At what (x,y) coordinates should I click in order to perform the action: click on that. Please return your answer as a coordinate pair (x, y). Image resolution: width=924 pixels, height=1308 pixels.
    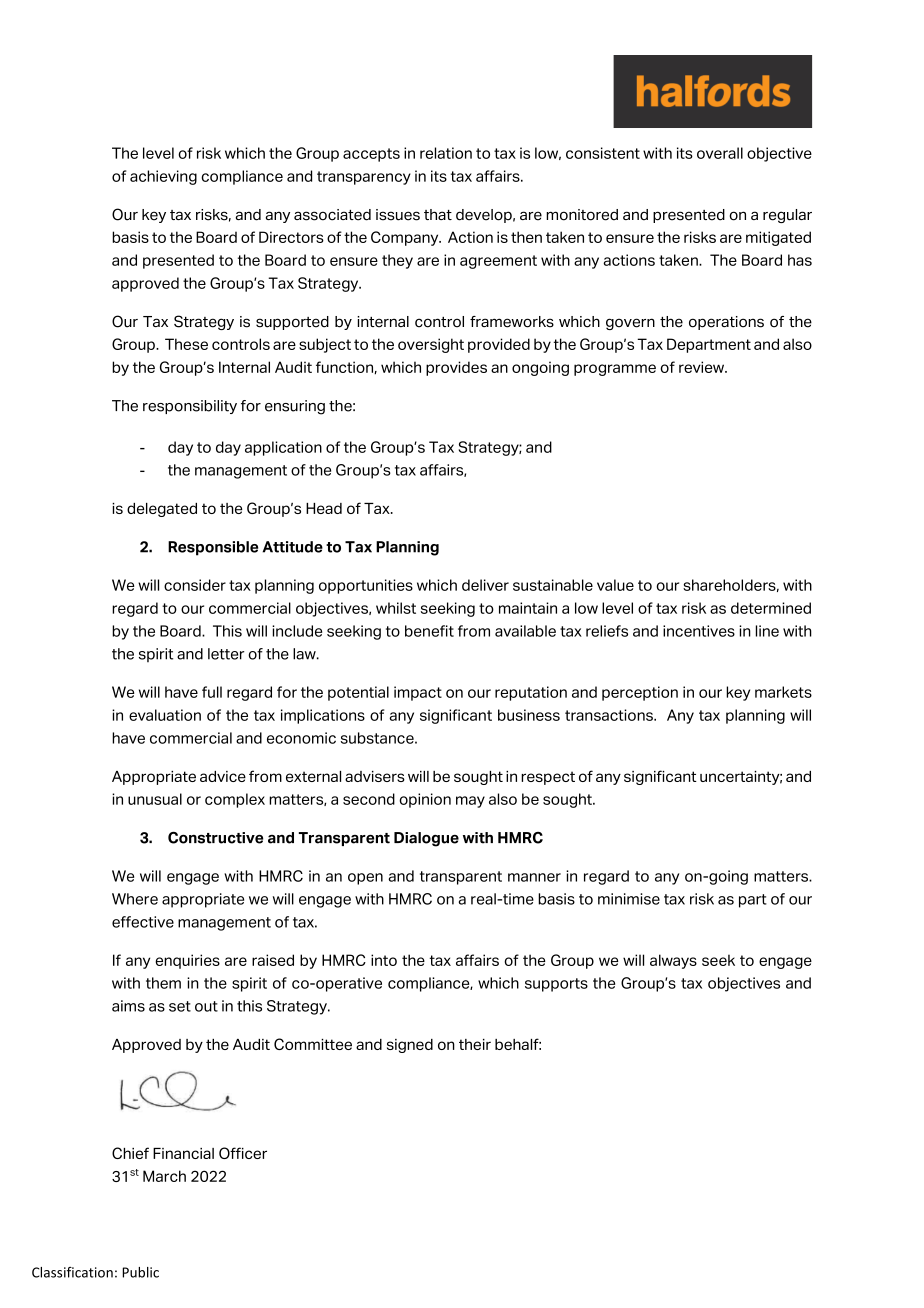
    Looking at the image, I should click on (438, 214).
